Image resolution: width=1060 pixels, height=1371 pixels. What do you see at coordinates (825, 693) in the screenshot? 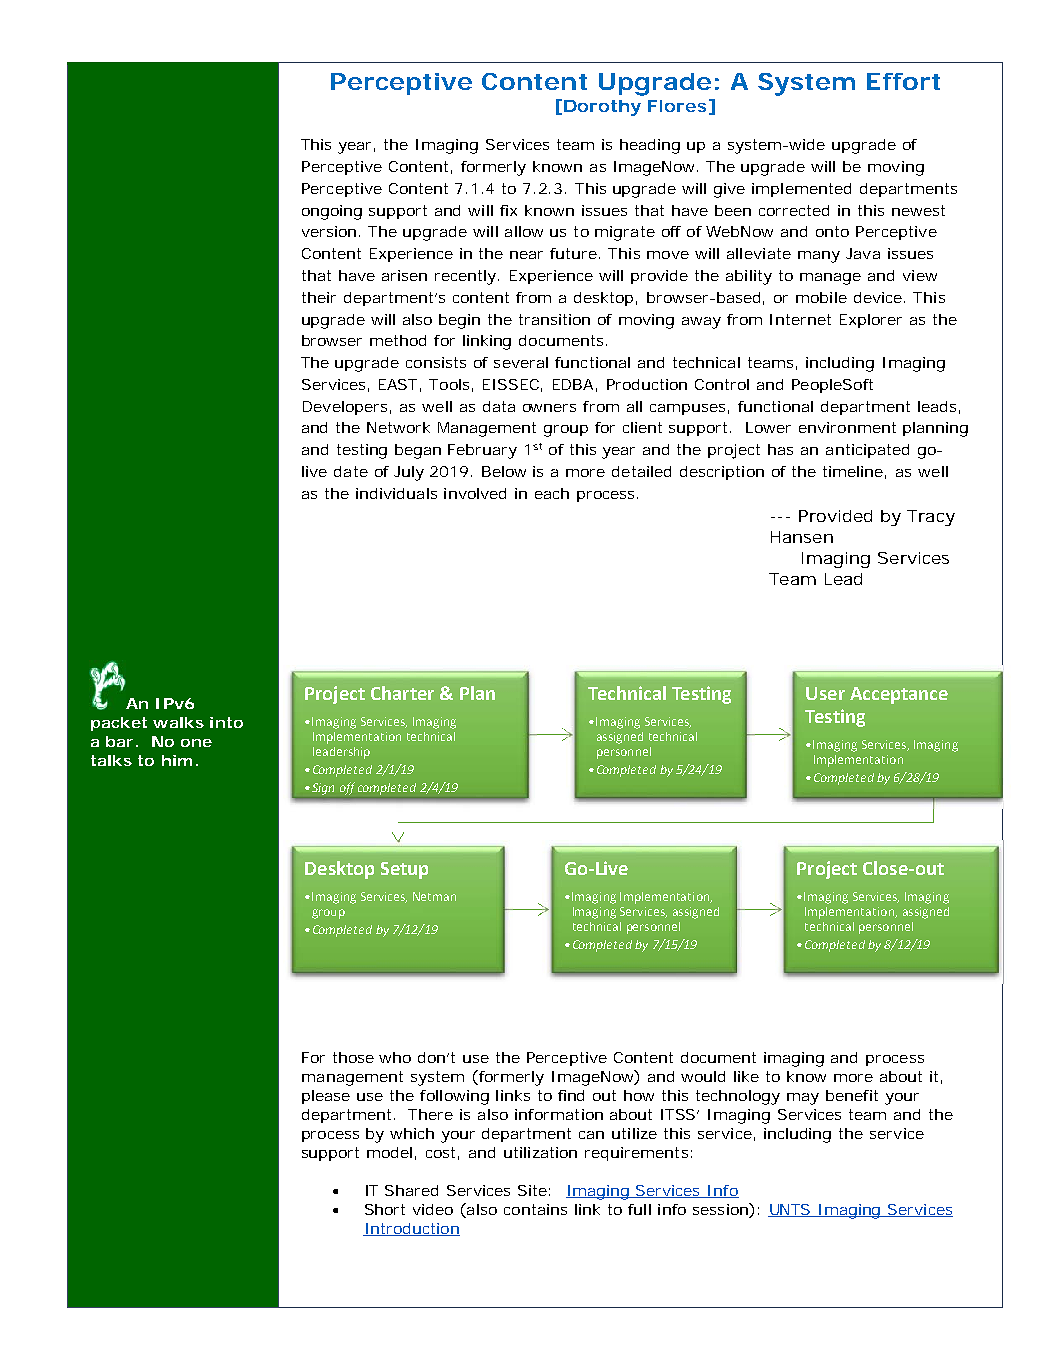
I see `User` at bounding box center [825, 693].
